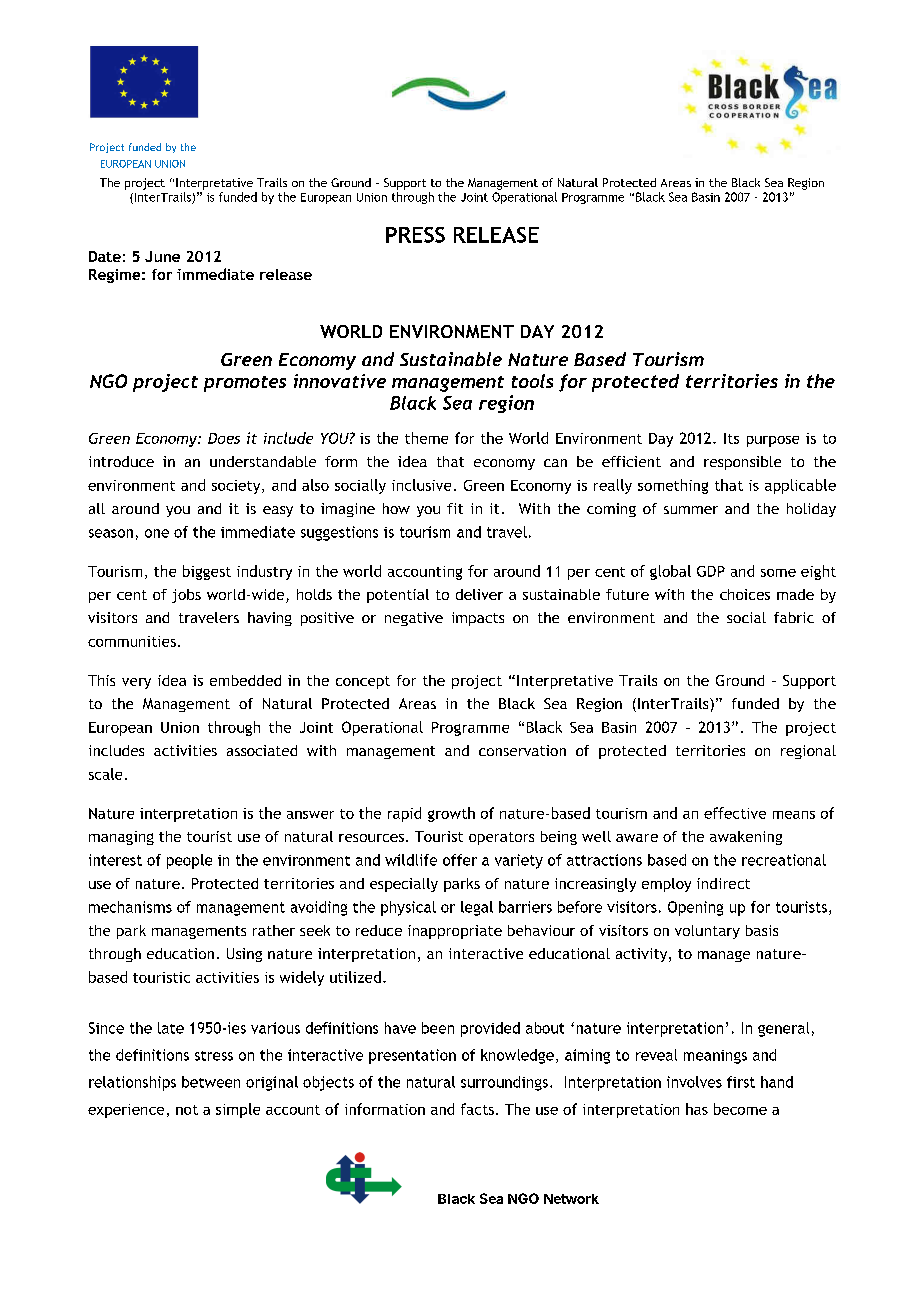 Image resolution: width=924 pixels, height=1308 pixels. I want to click on growth, so click(451, 814).
